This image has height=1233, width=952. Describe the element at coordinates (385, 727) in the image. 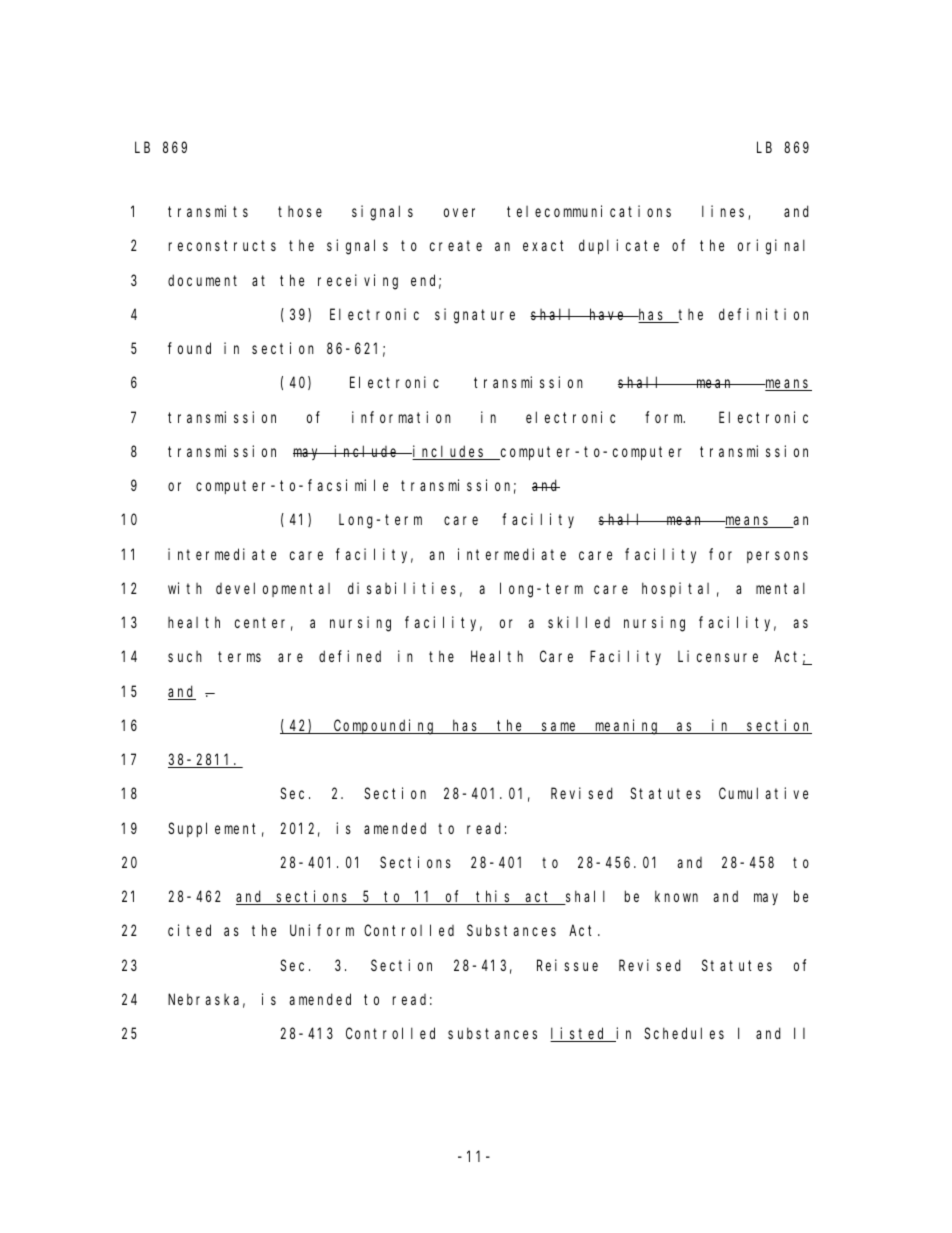

I see `Compounding` at that location.
